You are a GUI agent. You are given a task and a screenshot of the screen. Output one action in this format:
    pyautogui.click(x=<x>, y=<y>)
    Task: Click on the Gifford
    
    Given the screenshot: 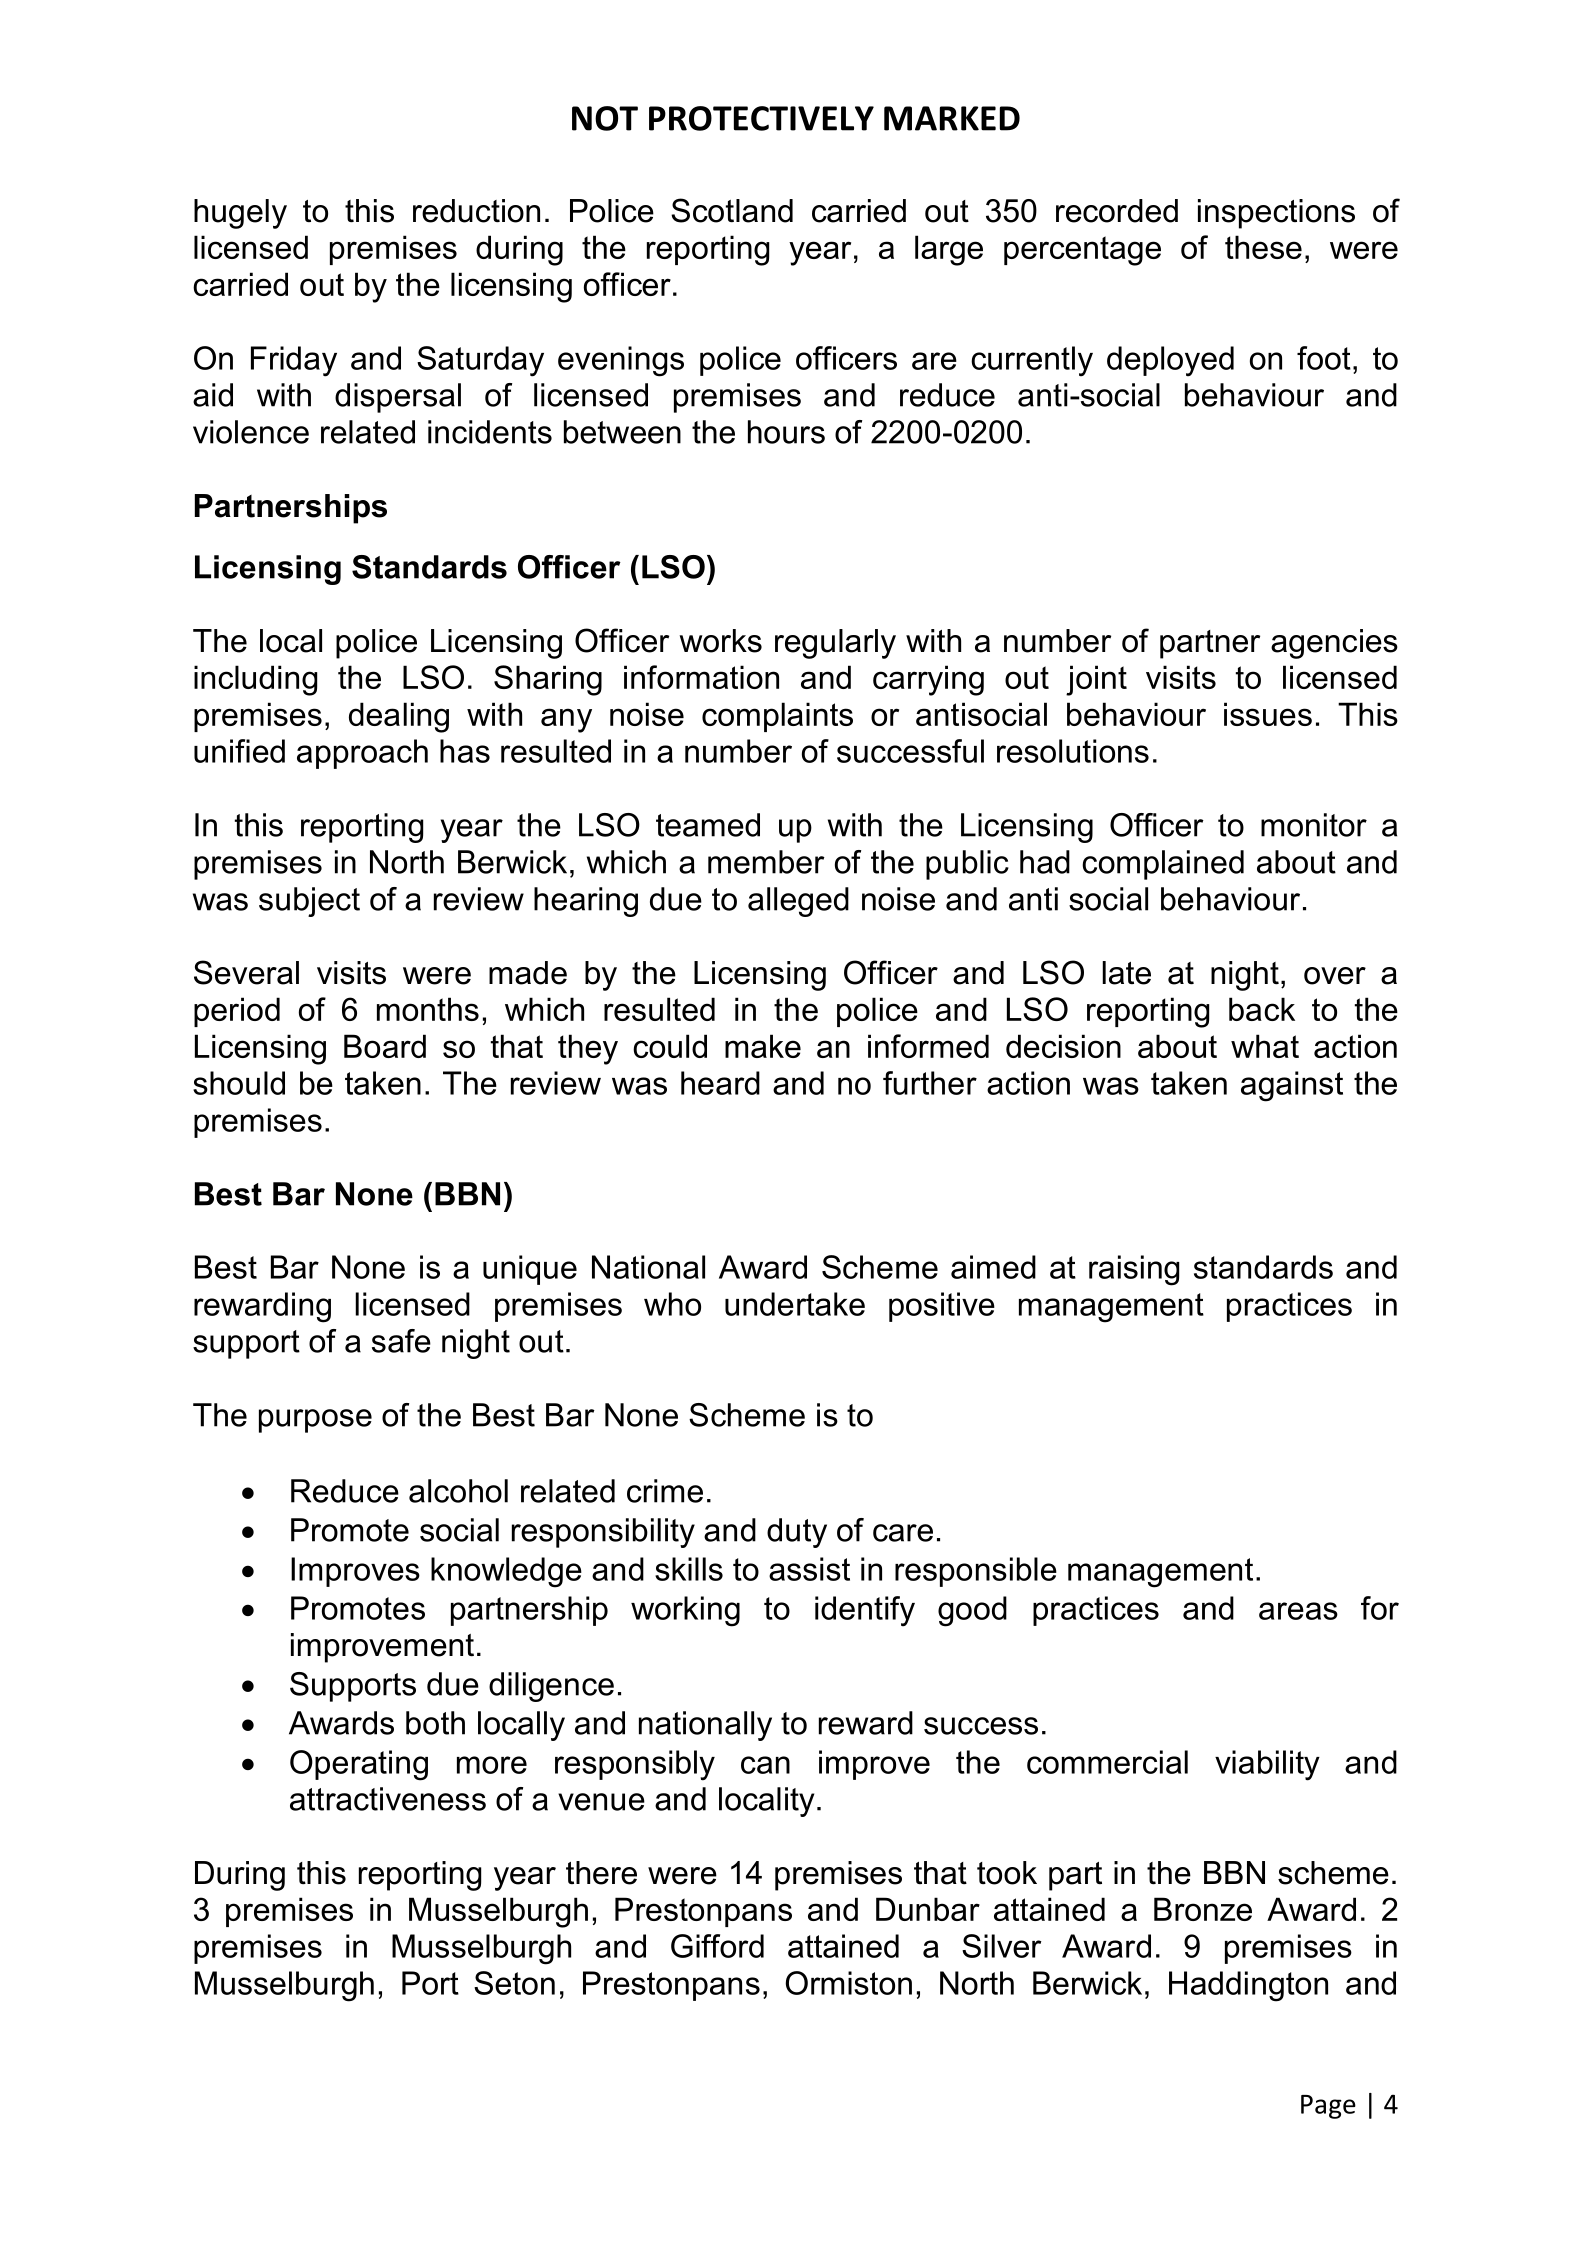 What is the action you would take?
    pyautogui.click(x=717, y=1946)
